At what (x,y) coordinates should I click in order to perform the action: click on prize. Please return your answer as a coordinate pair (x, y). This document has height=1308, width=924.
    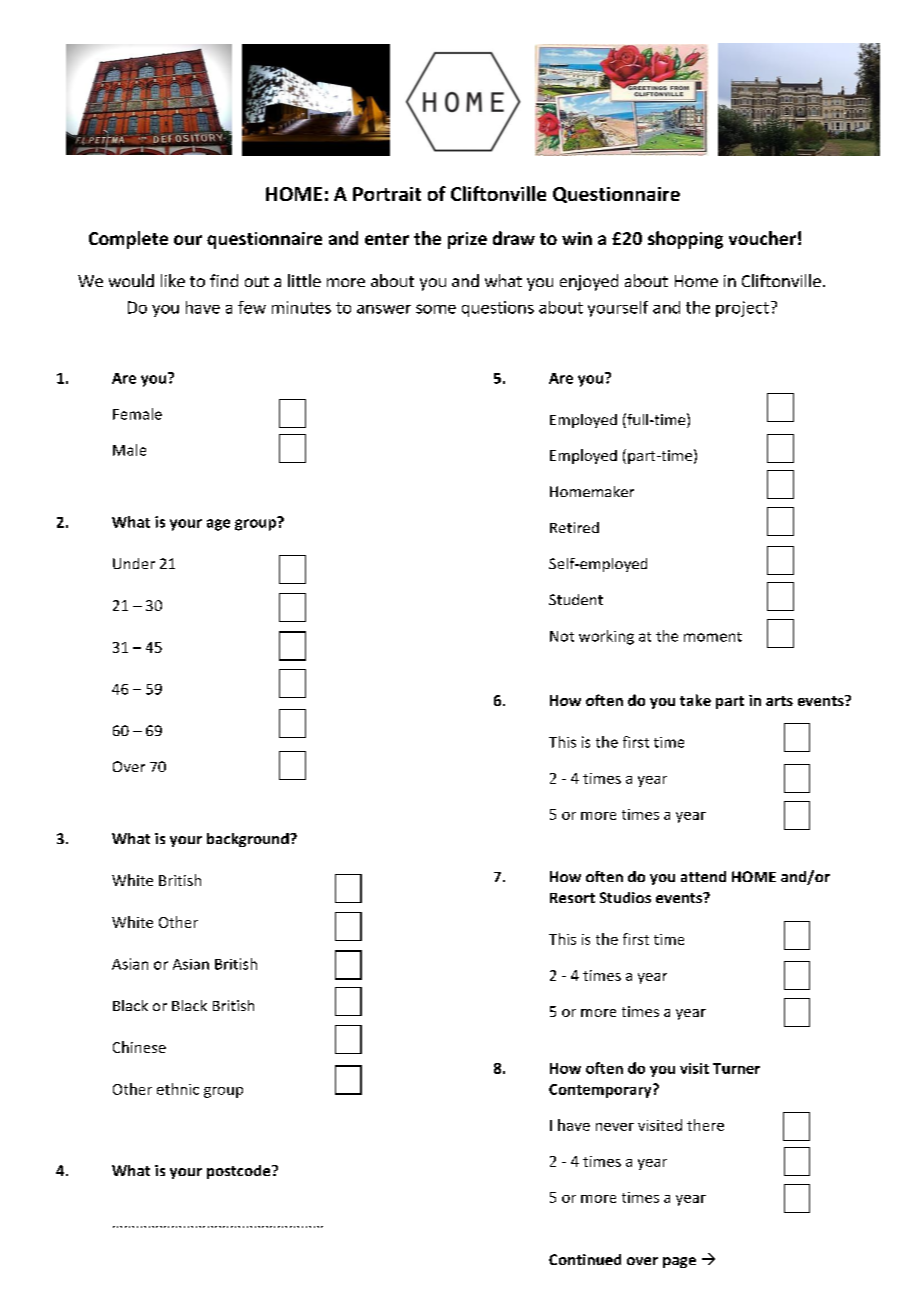
    Looking at the image, I should click on (467, 240).
